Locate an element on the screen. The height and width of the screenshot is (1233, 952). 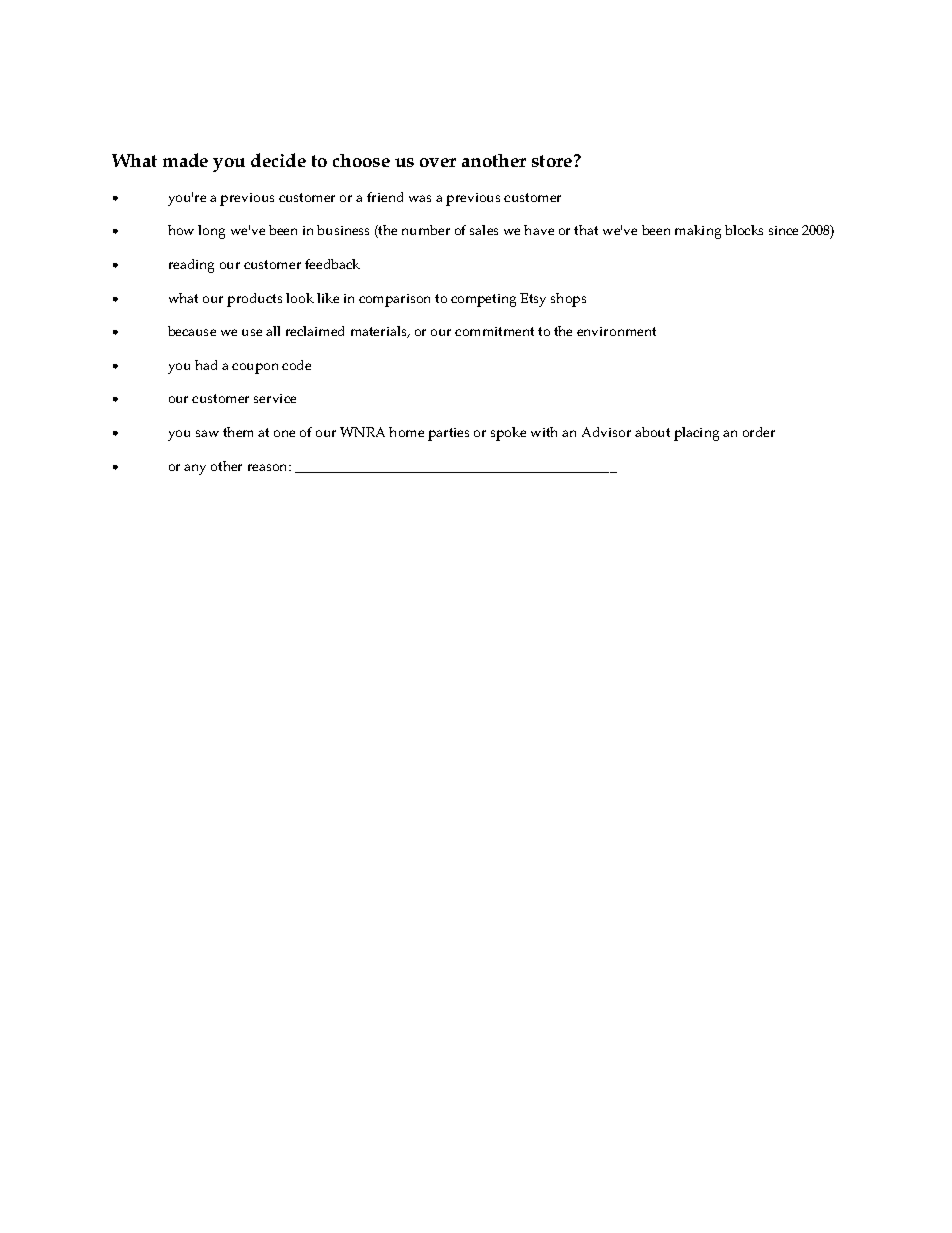
any is located at coordinates (195, 469).
